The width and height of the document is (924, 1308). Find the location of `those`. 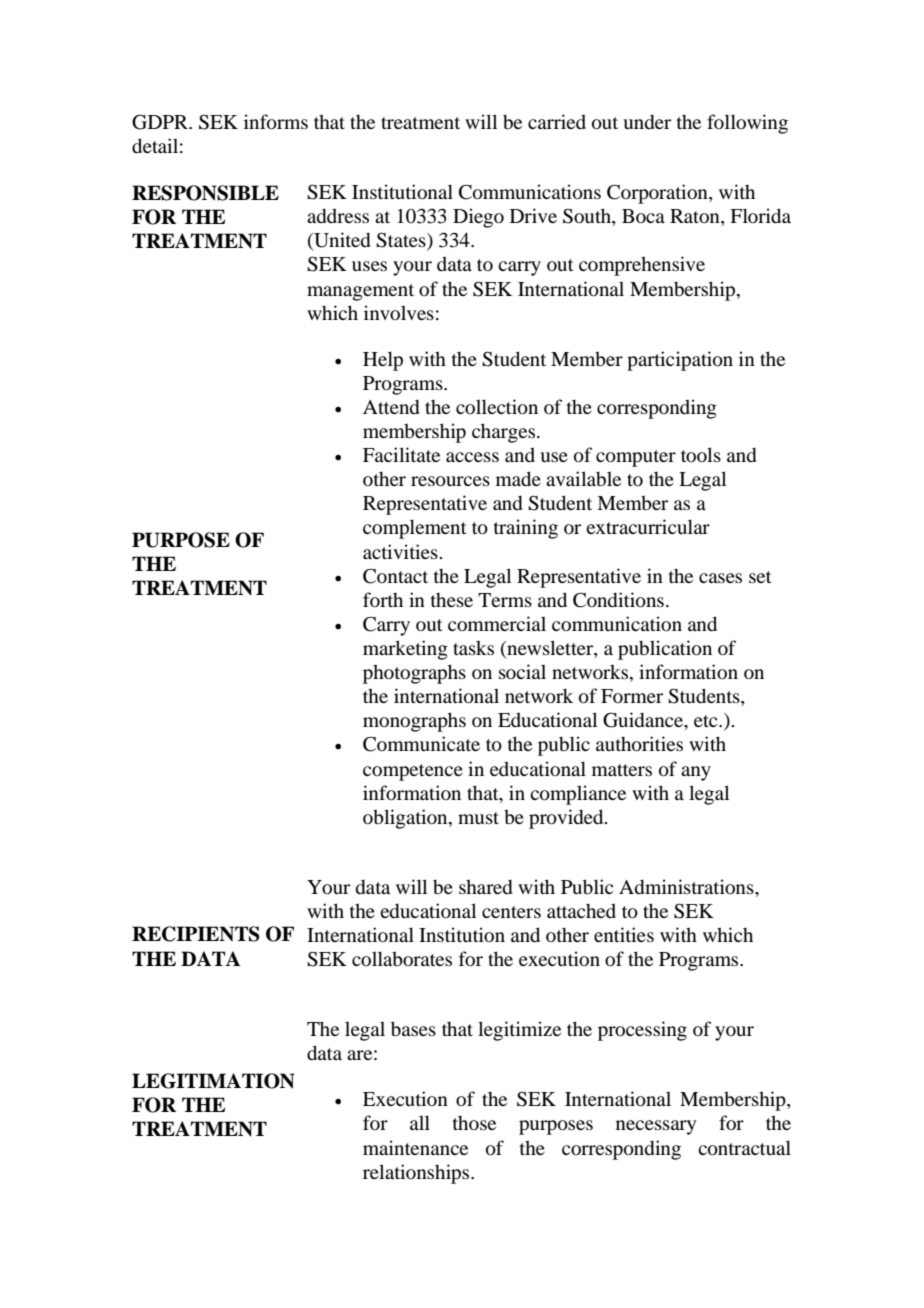

those is located at coordinates (474, 1123).
